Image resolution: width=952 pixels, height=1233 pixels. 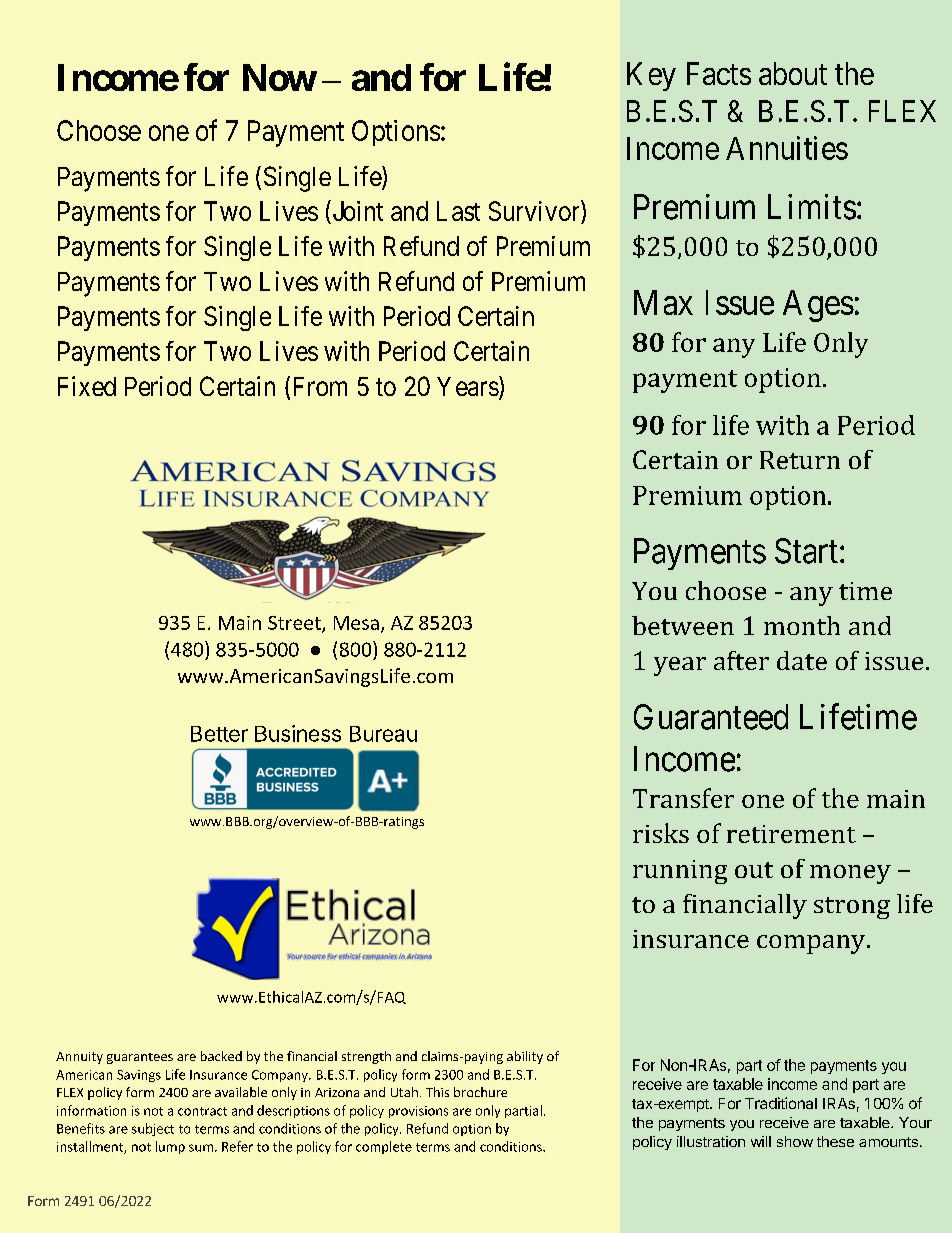 What do you see at coordinates (356, 212) in the image?
I see `Joint` at bounding box center [356, 212].
